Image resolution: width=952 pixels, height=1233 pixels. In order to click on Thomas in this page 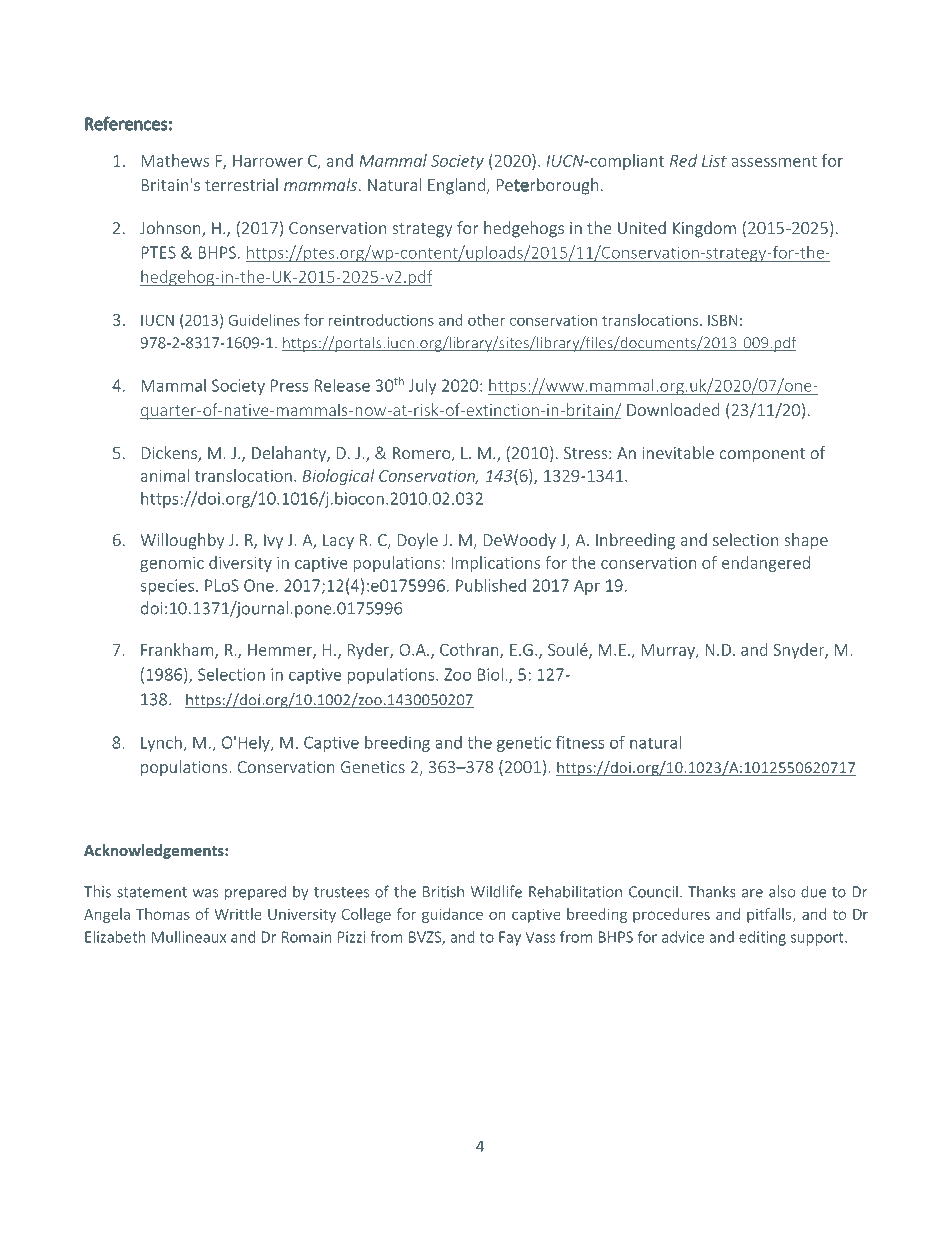, I will do `click(163, 914)`.
